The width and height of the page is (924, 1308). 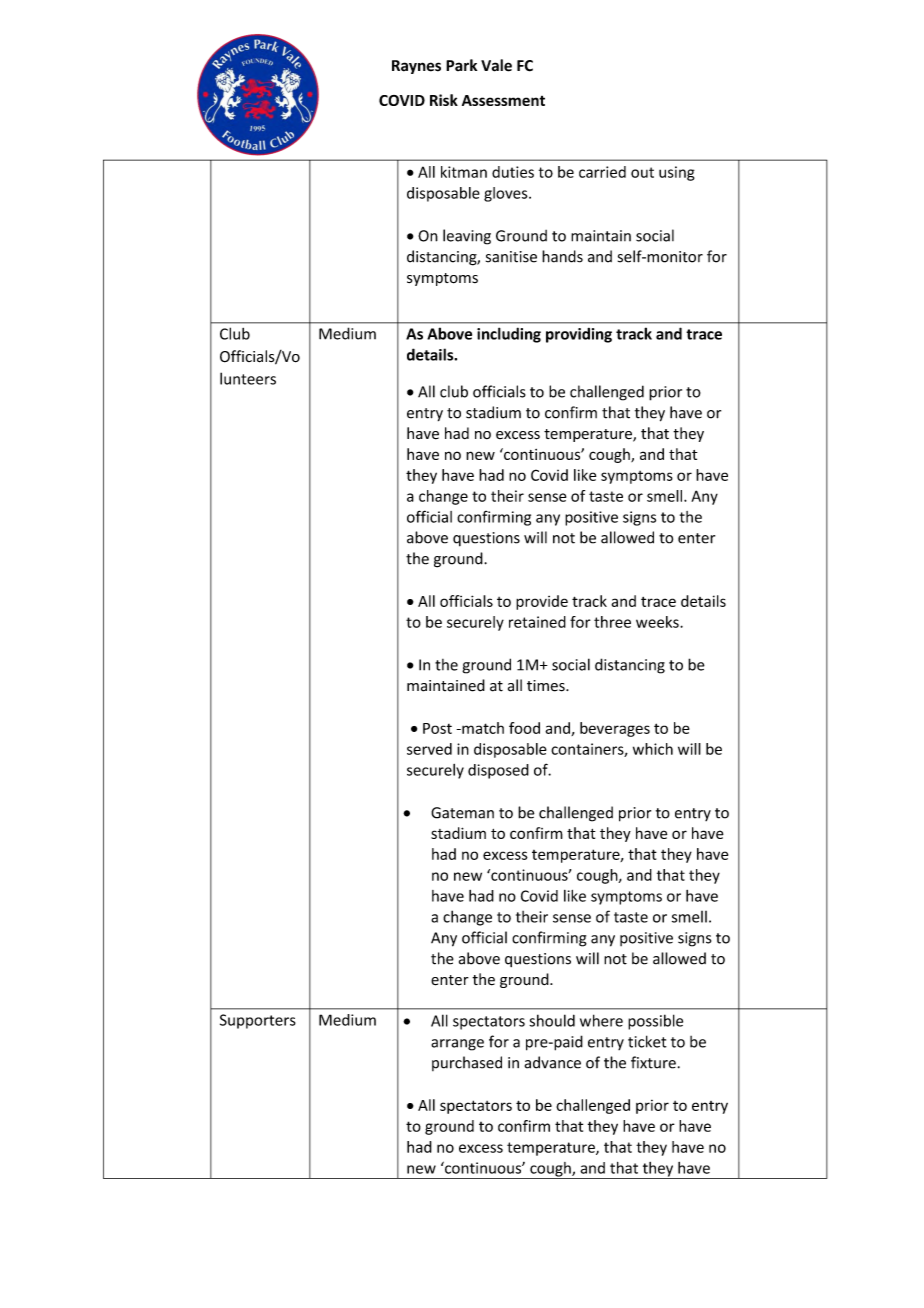 What do you see at coordinates (642, 172) in the page?
I see `out` at bounding box center [642, 172].
